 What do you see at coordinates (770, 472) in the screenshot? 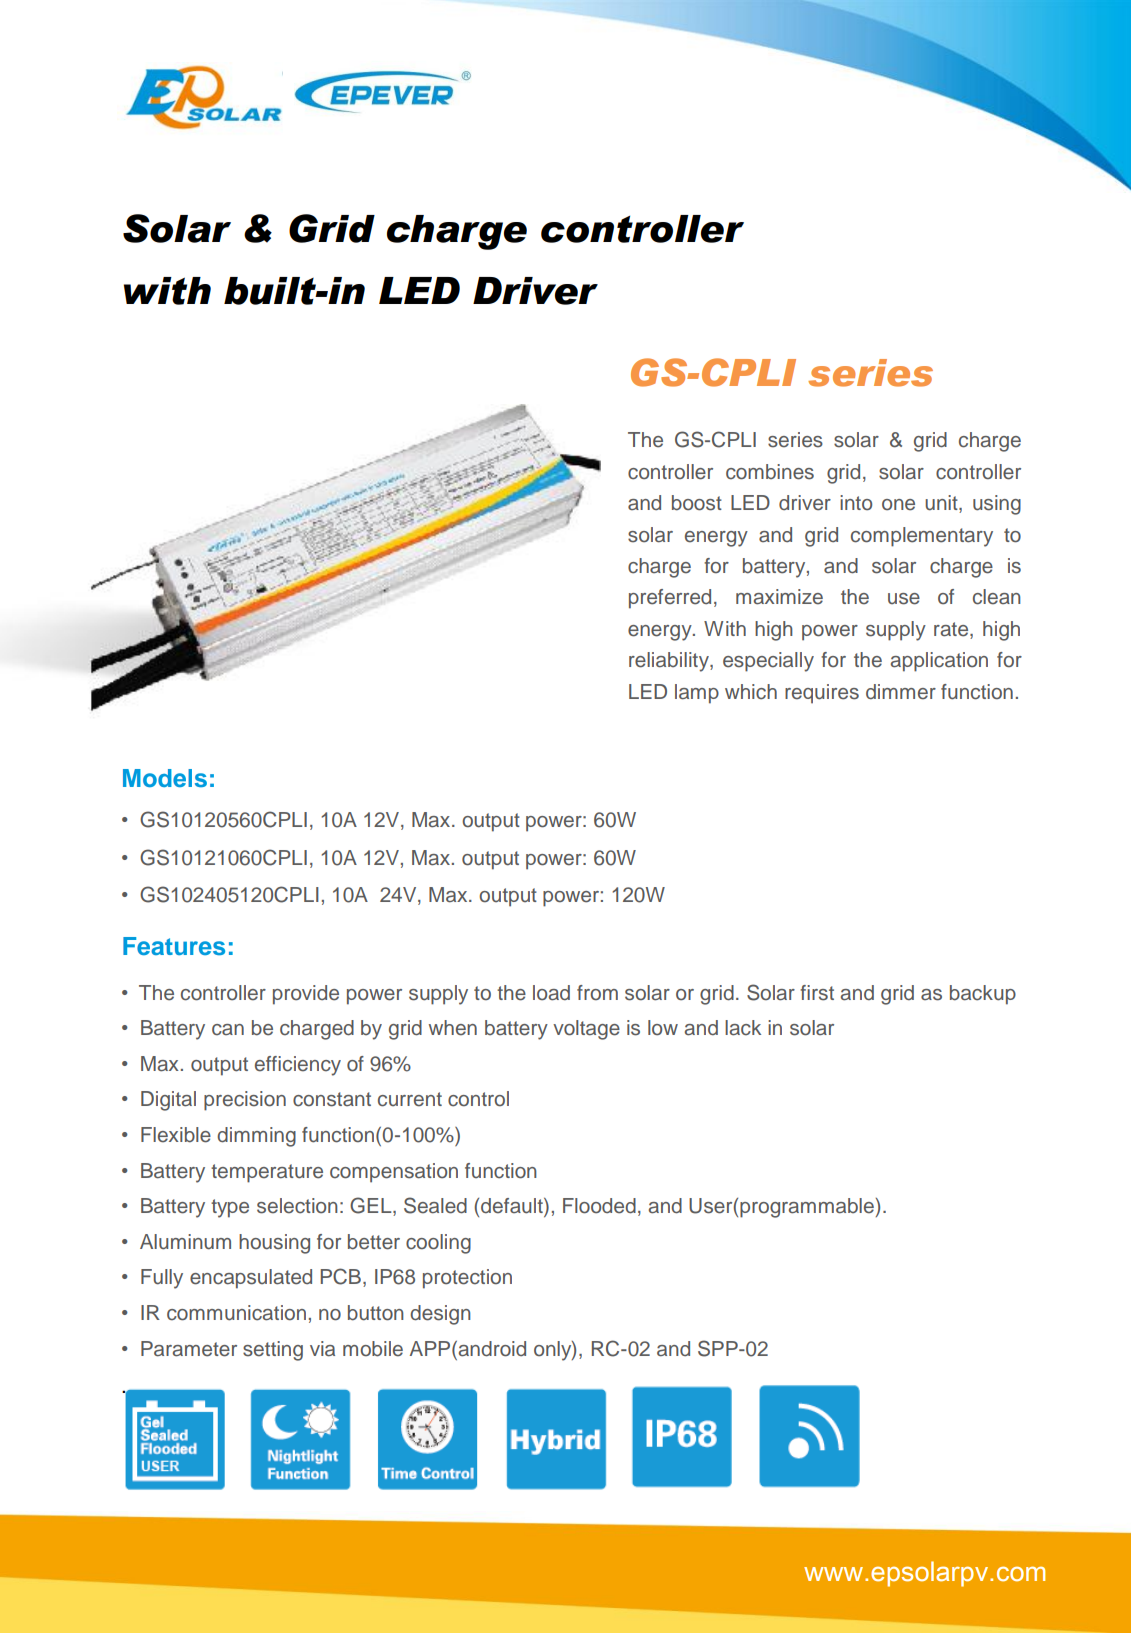
I see `combines` at bounding box center [770, 472].
